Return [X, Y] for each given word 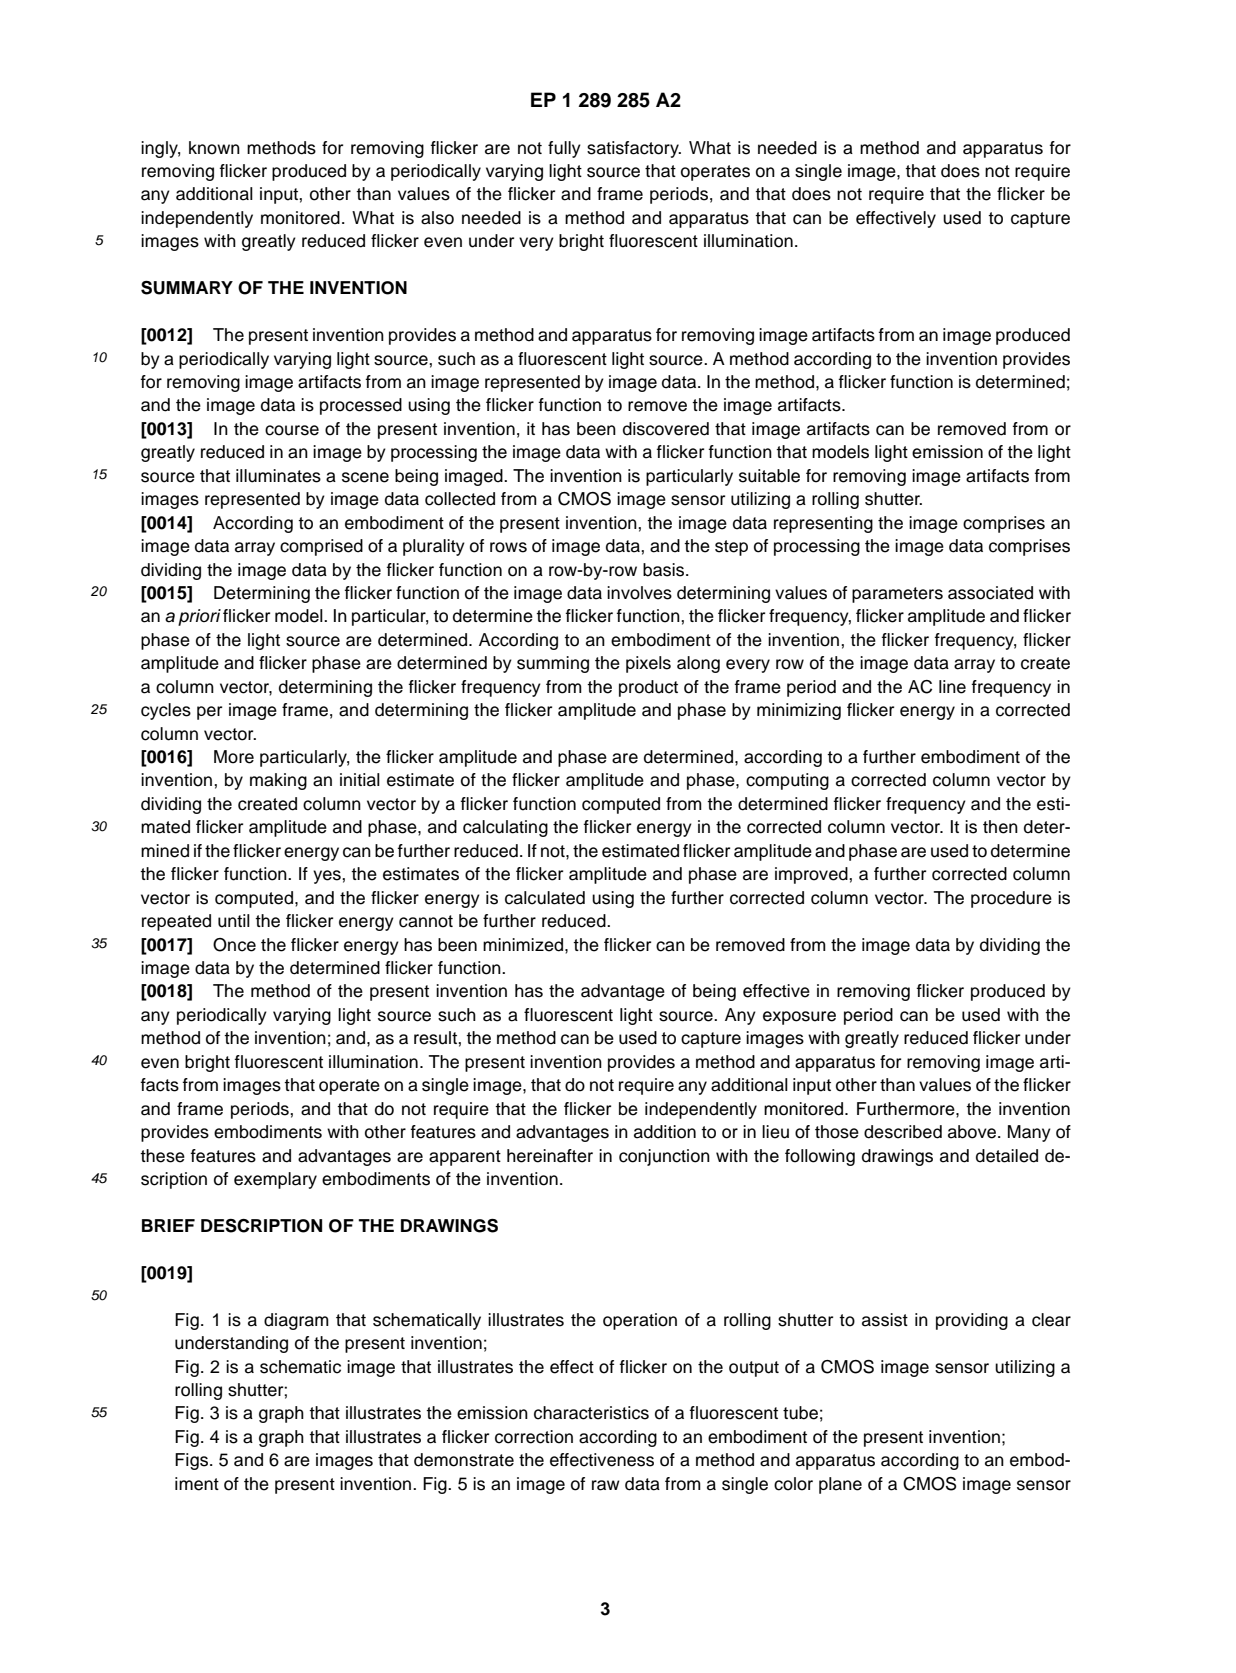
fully [564, 149]
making [278, 781]
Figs [193, 1461]
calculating [505, 828]
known [214, 148]
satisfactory [634, 149]
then [1000, 827]
